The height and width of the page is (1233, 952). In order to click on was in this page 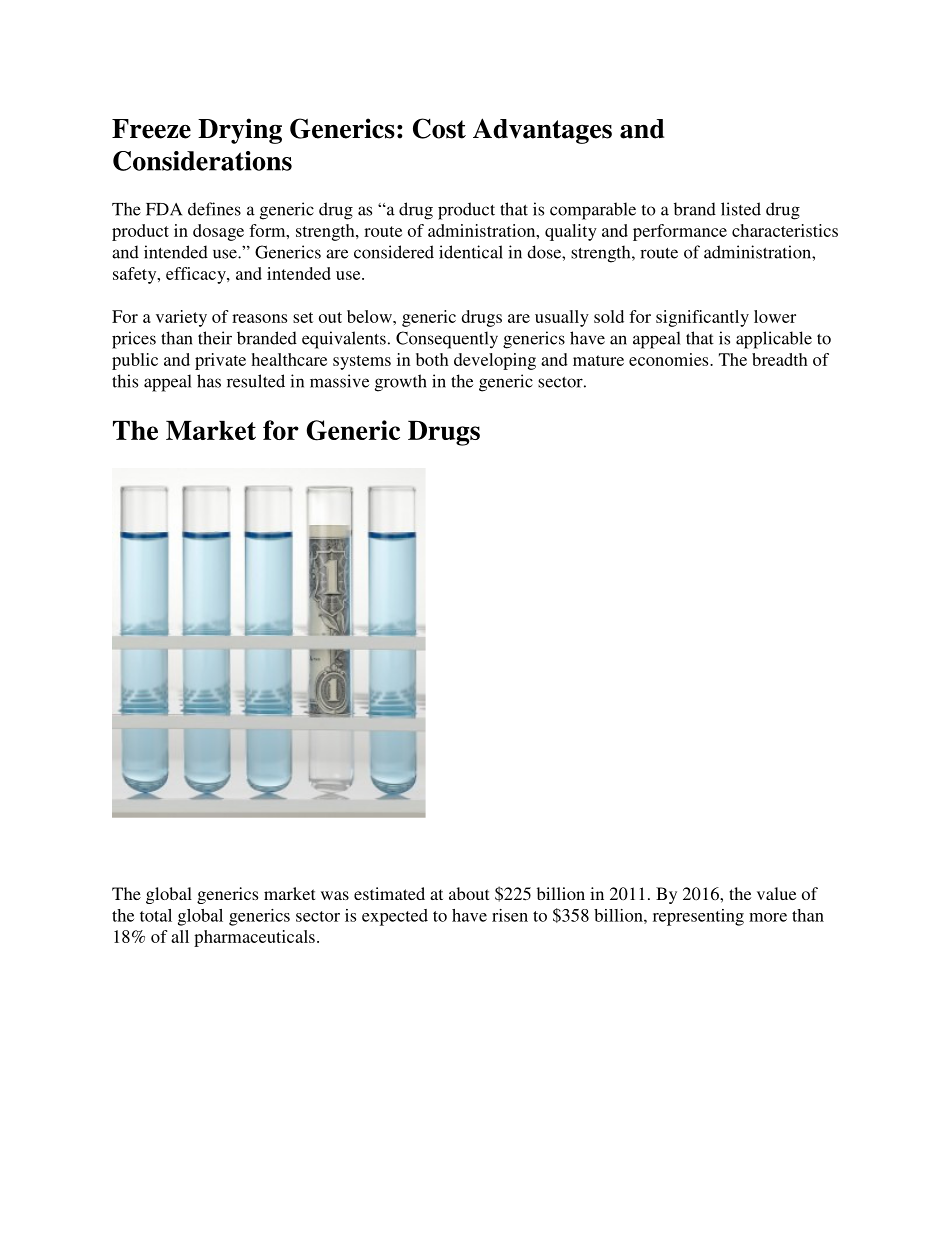, I will do `click(335, 895)`.
